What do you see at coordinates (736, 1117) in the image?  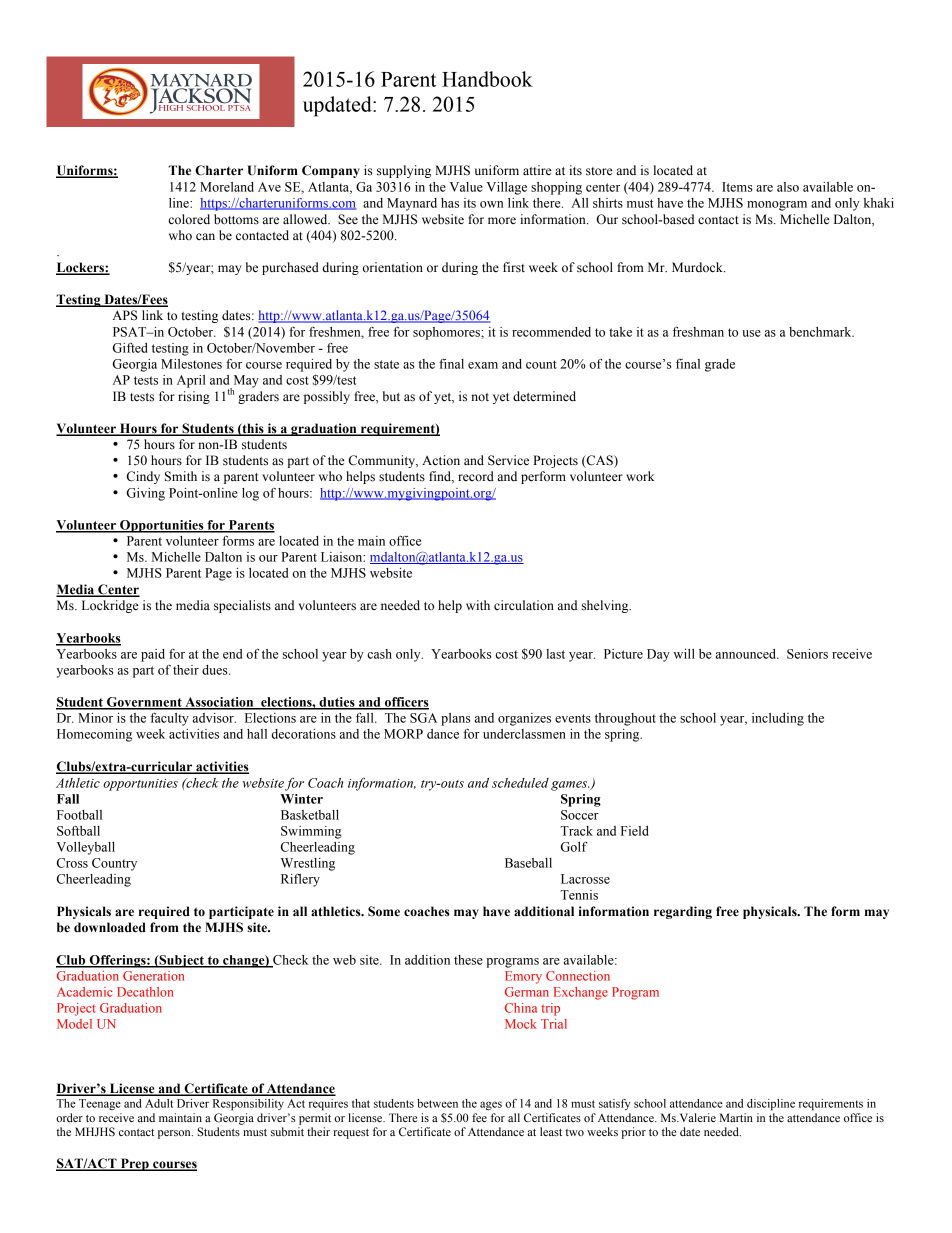 I see `Martin` at bounding box center [736, 1117].
